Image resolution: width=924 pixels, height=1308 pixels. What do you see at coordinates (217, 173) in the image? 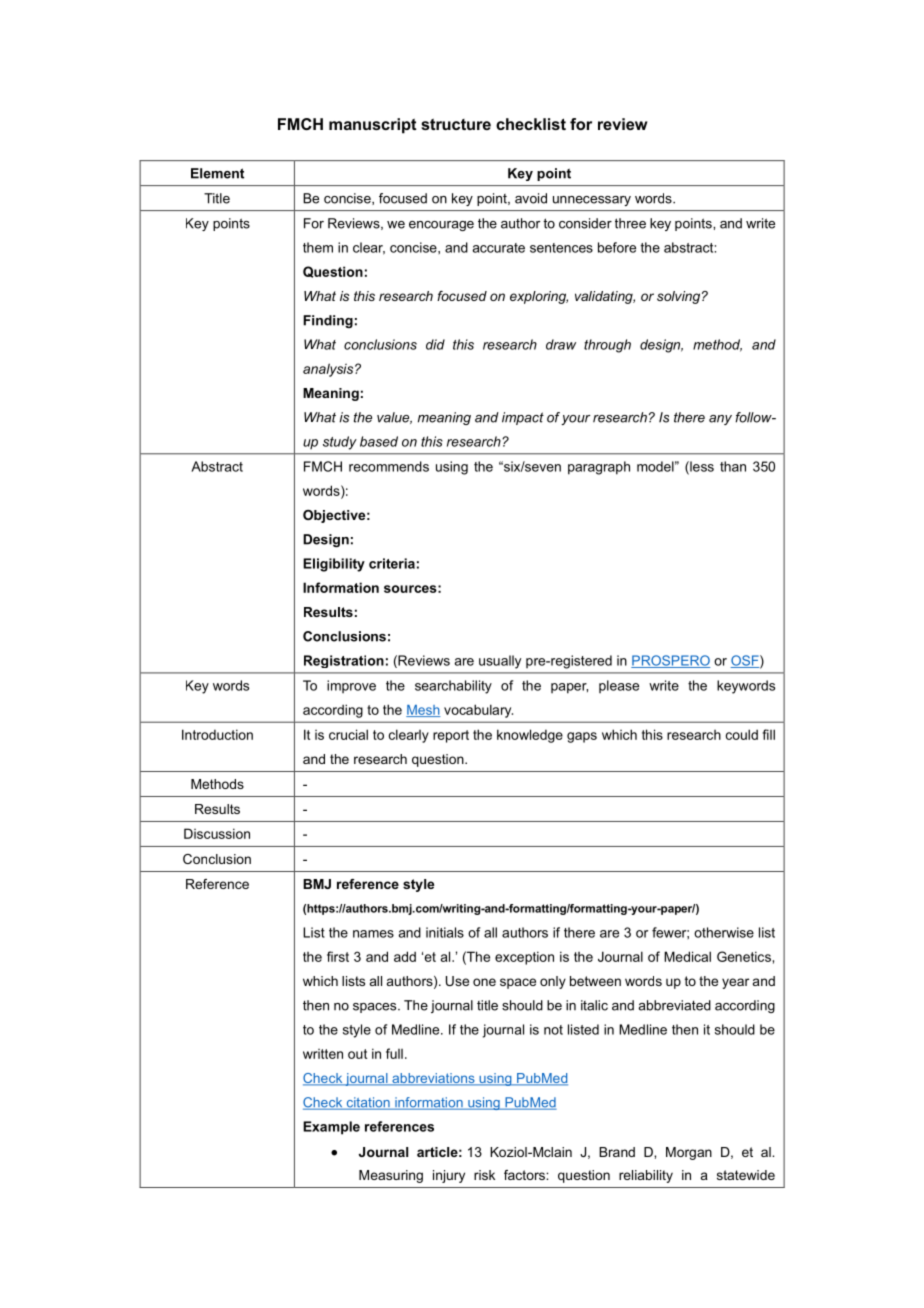
I see `Element` at bounding box center [217, 173].
